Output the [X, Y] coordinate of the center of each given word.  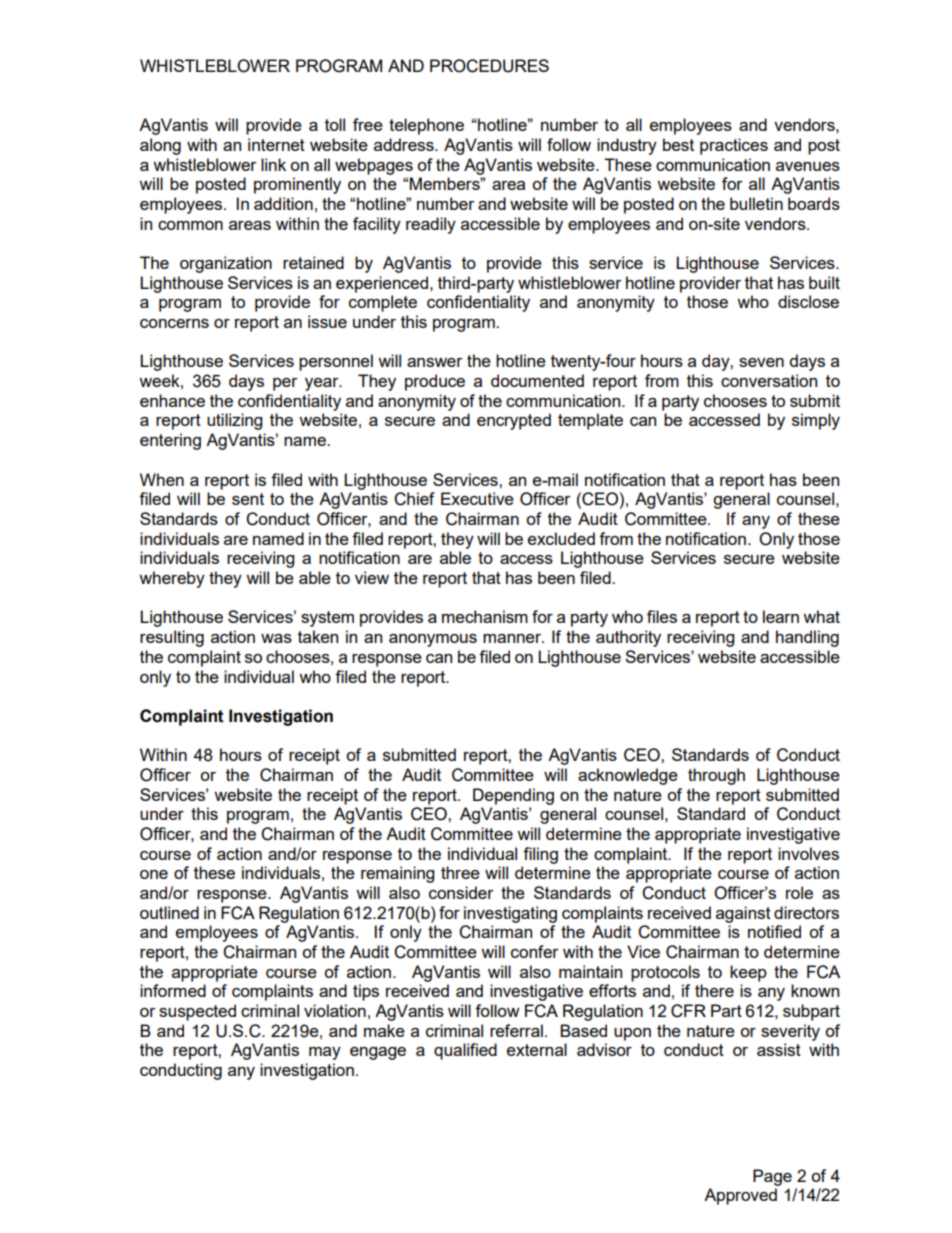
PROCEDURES [489, 66]
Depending [513, 796]
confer [535, 951]
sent [248, 499]
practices [734, 146]
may [325, 1053]
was [276, 638]
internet [276, 144]
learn [781, 616]
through [716, 776]
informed [173, 990]
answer [435, 362]
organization [226, 264]
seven [761, 362]
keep [748, 973]
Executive [477, 498]
